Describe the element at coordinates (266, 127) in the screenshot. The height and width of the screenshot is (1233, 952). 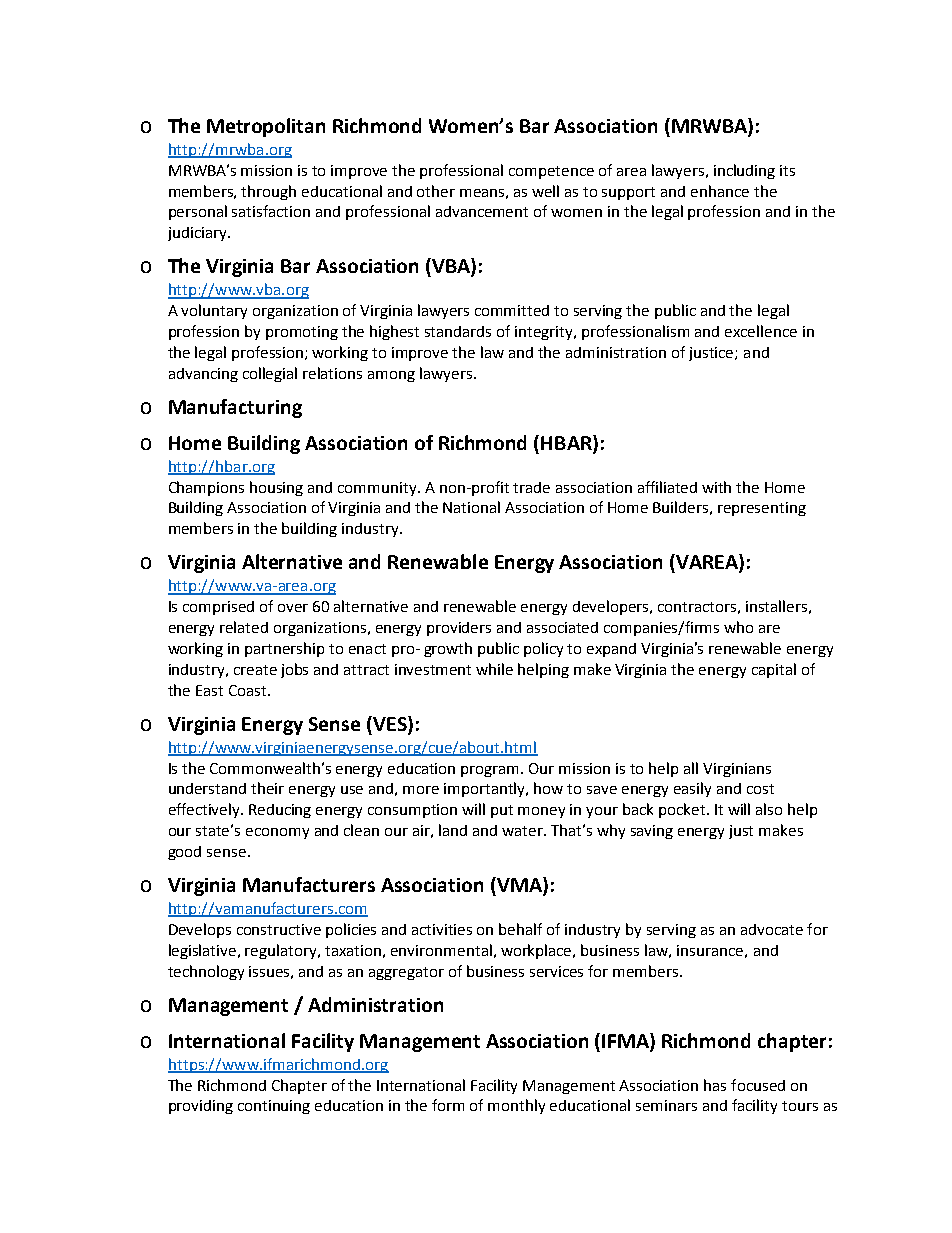
I see `Metropolitan` at that location.
